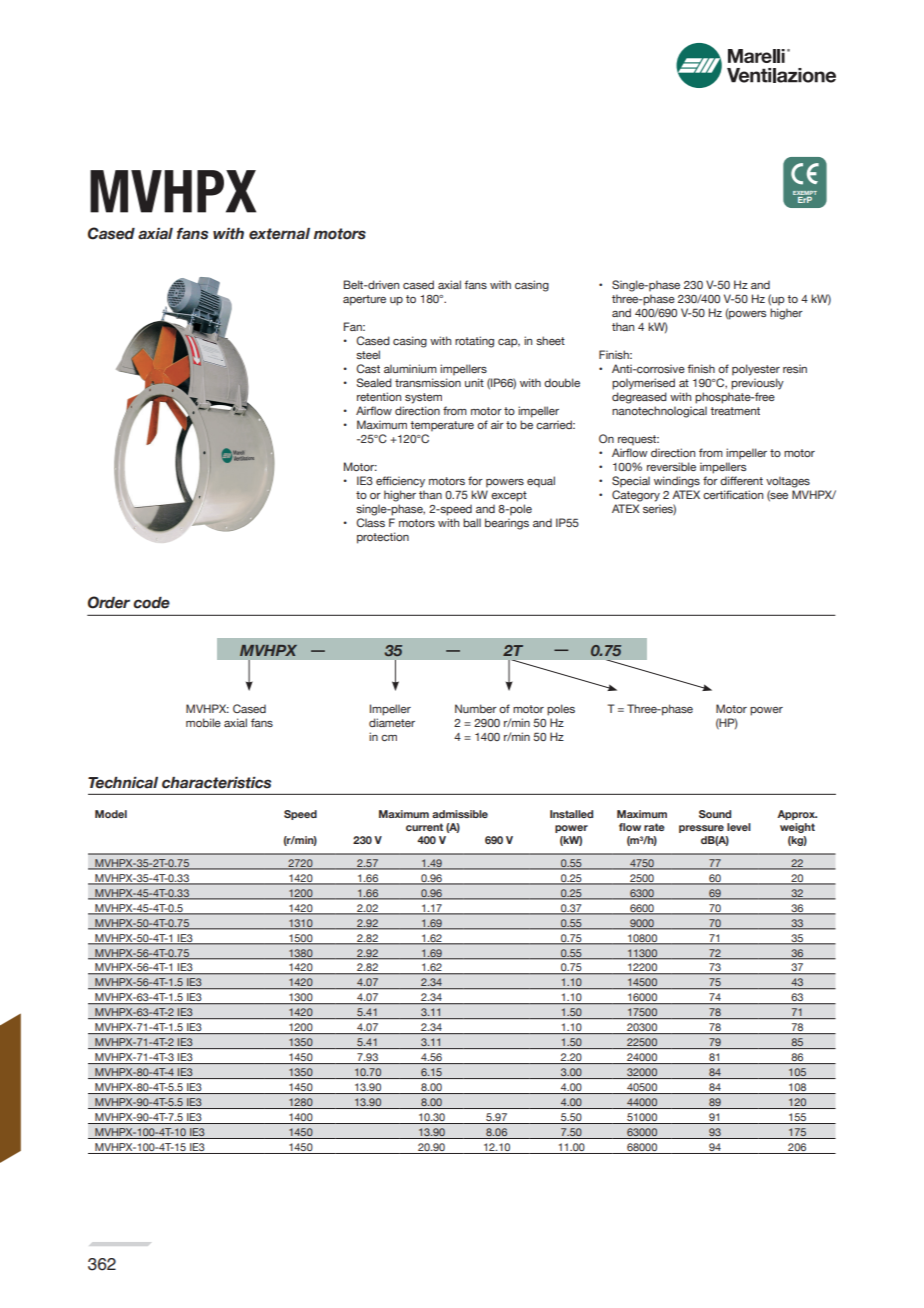 Image resolution: width=924 pixels, height=1308 pixels. What do you see at coordinates (364, 300) in the screenshot?
I see `aperture` at bounding box center [364, 300].
